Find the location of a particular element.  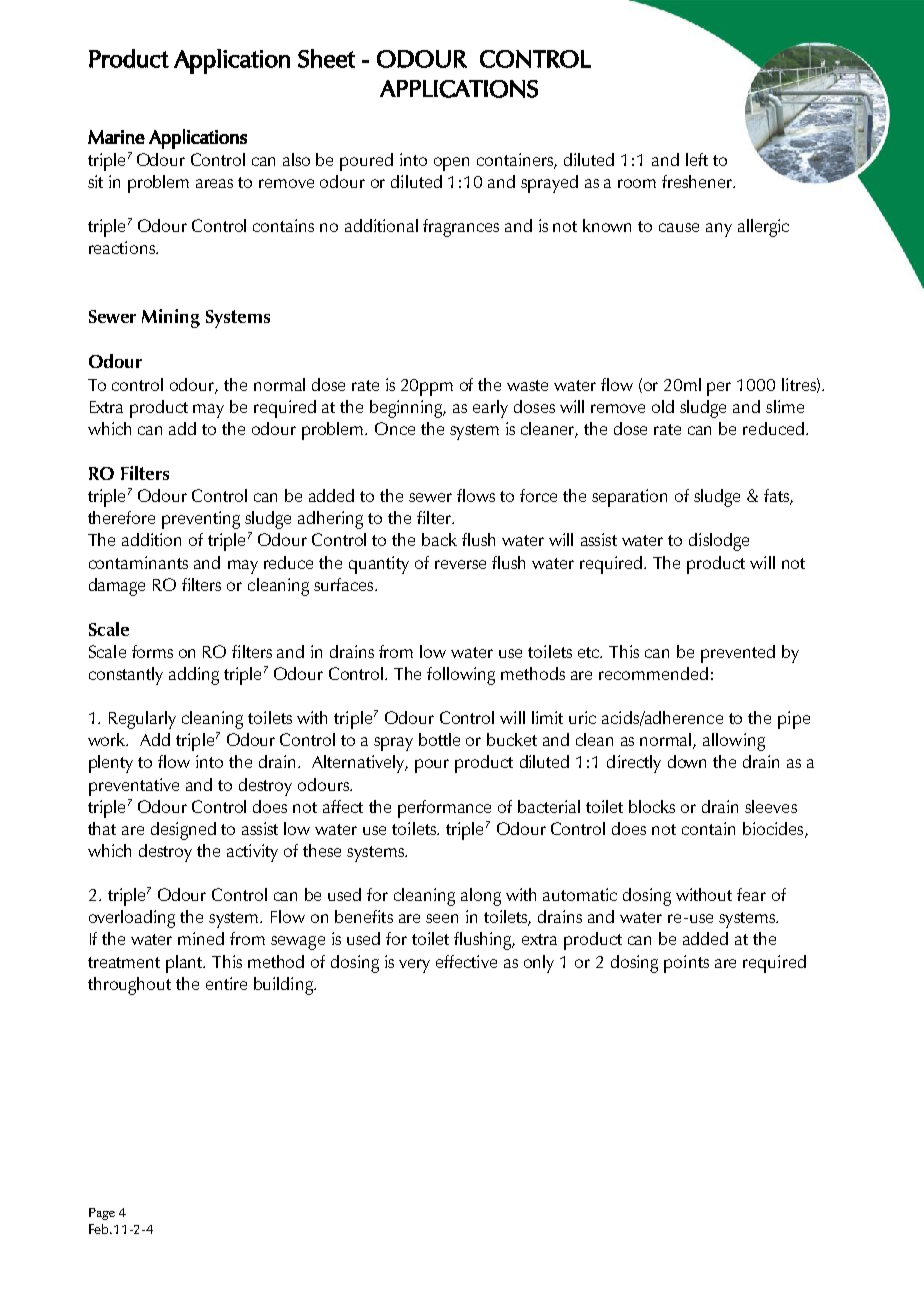

forms is located at coordinates (152, 651).
